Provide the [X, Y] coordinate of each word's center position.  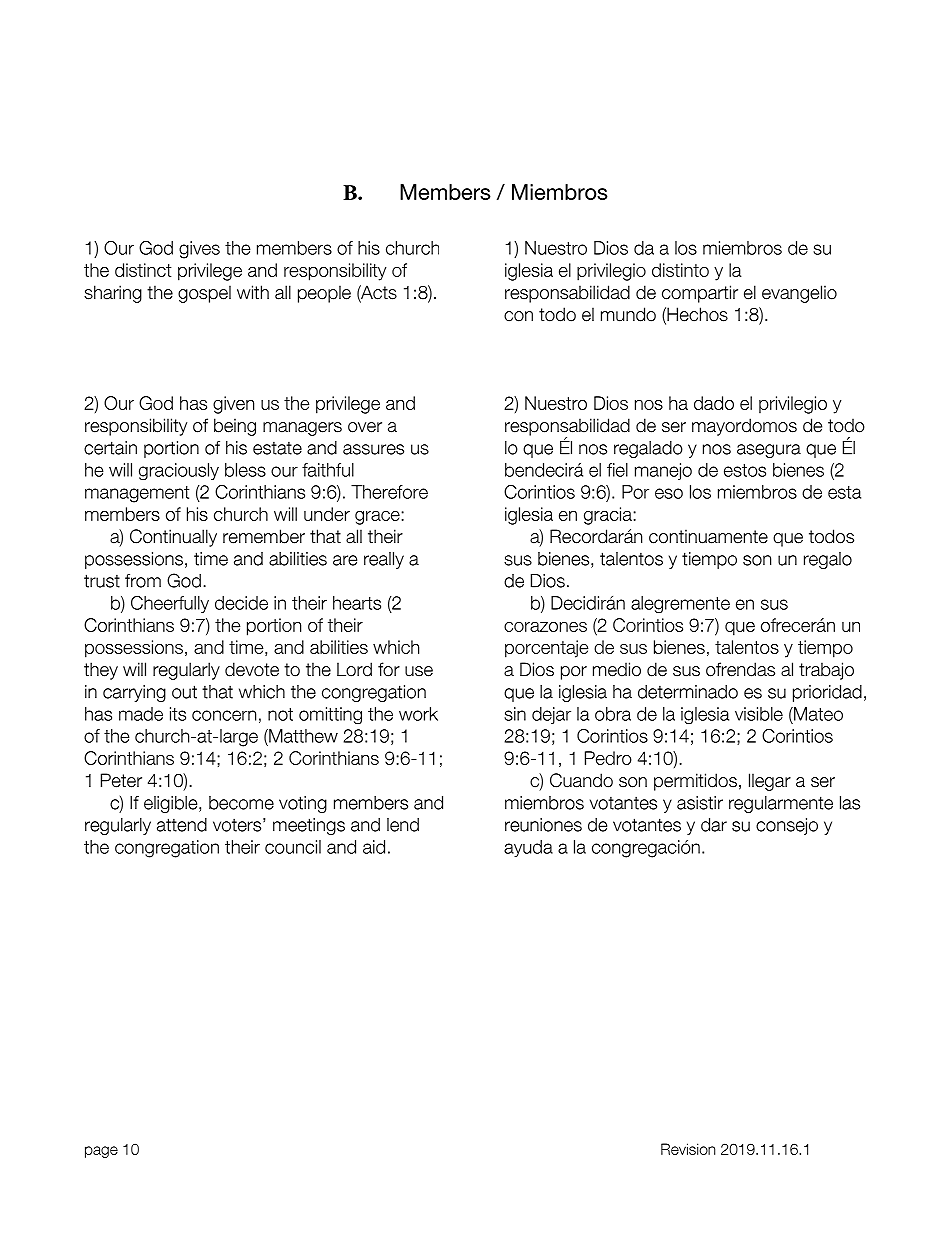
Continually [173, 538]
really [384, 560]
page [101, 1152]
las [850, 803]
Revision [688, 1149]
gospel [204, 294]
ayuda [528, 848]
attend [182, 825]
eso [669, 493]
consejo [787, 826]
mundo [628, 314]
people [324, 294]
